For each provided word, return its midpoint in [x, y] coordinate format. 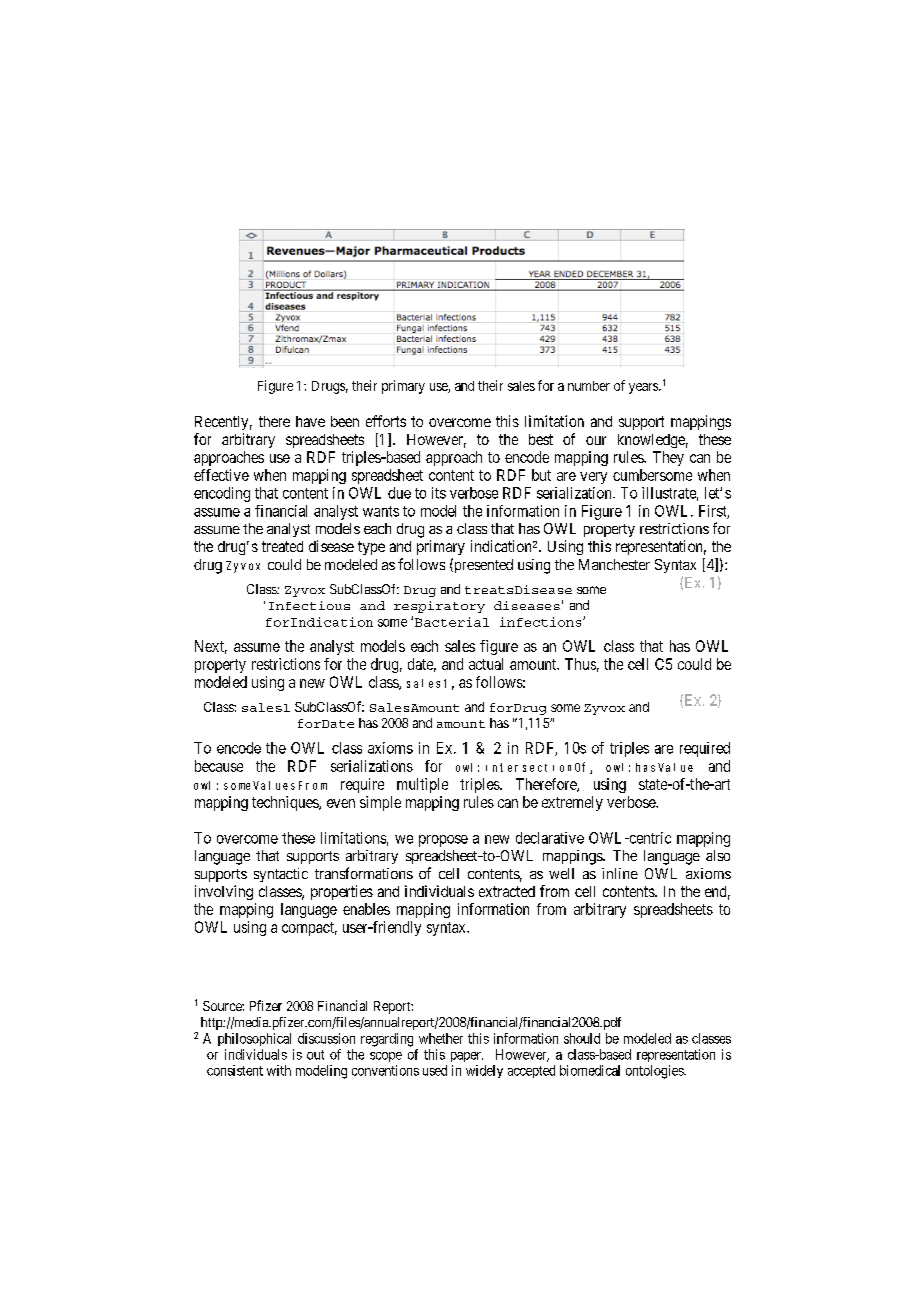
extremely [572, 803]
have [310, 421]
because [219, 766]
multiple [422, 785]
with [279, 1070]
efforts [386, 421]
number [589, 386]
